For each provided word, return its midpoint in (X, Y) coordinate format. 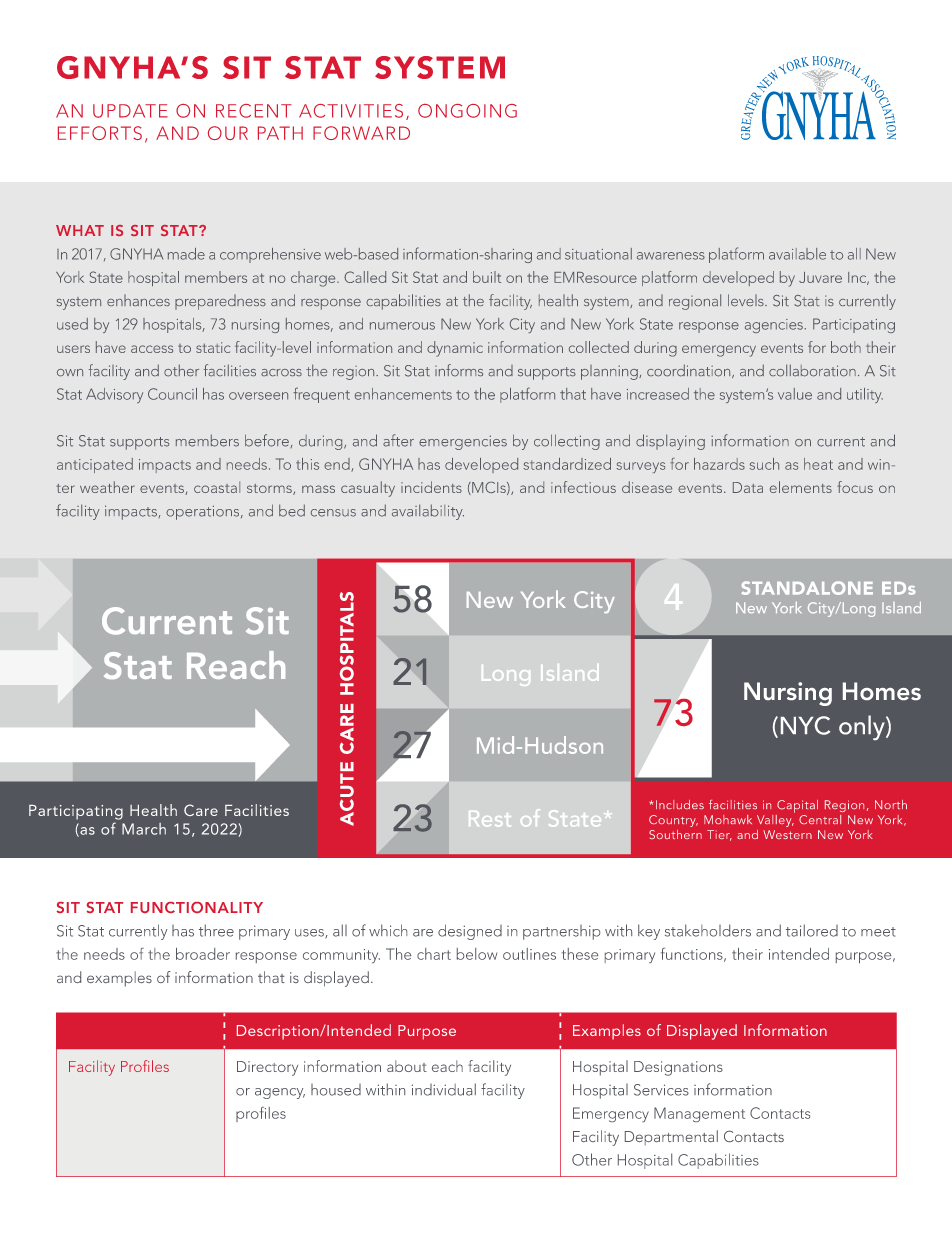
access (152, 349)
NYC (805, 725)
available (797, 254)
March (144, 829)
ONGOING (467, 111)
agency (280, 1093)
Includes (678, 804)
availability (428, 512)
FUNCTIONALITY (197, 907)
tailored (812, 930)
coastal (217, 487)
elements (801, 487)
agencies (774, 326)
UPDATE (130, 111)
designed (470, 932)
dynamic (455, 349)
